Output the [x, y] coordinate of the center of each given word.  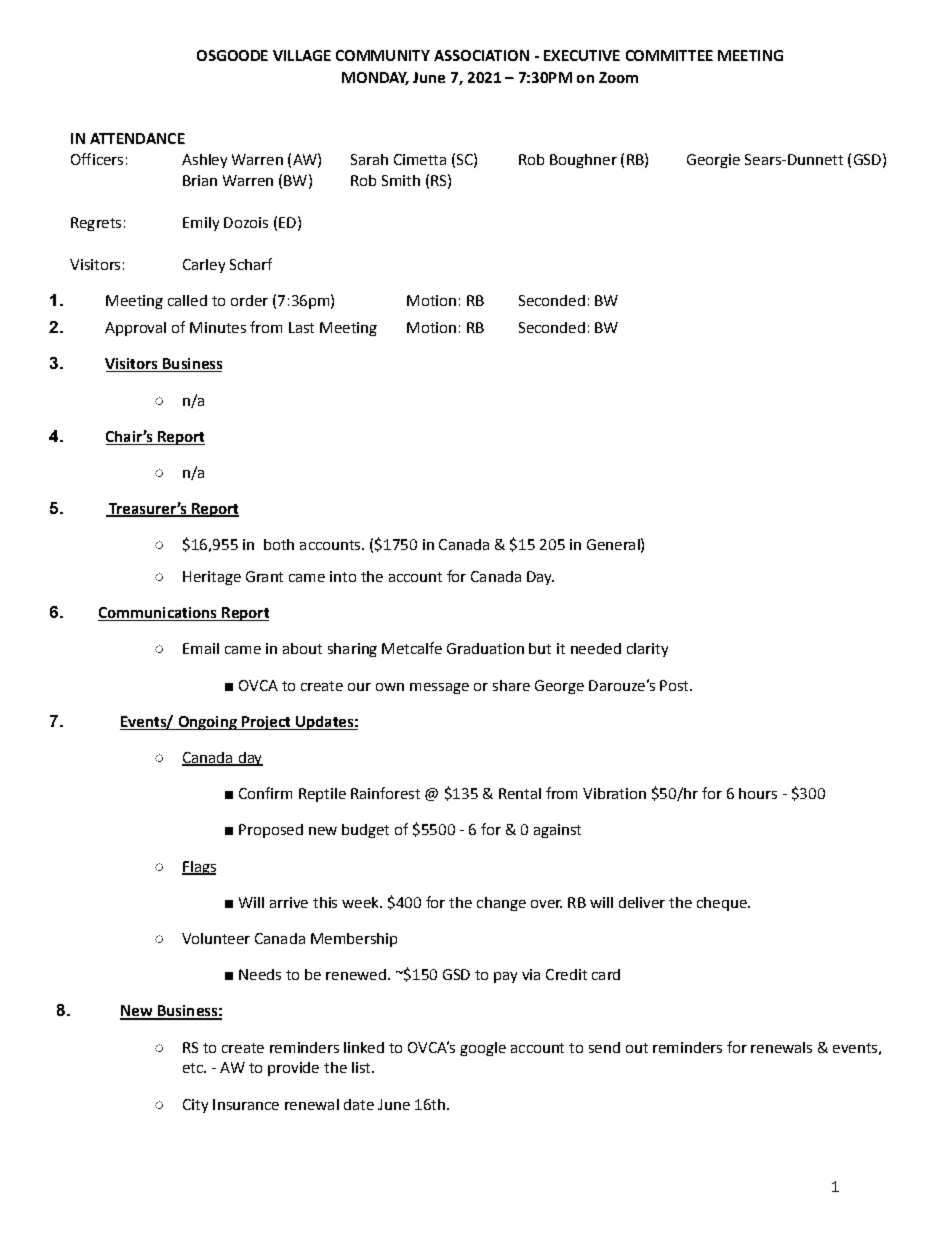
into [343, 576]
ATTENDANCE [137, 138]
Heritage [212, 578]
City [195, 1106]
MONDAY [375, 78]
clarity [647, 650]
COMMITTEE [669, 55]
